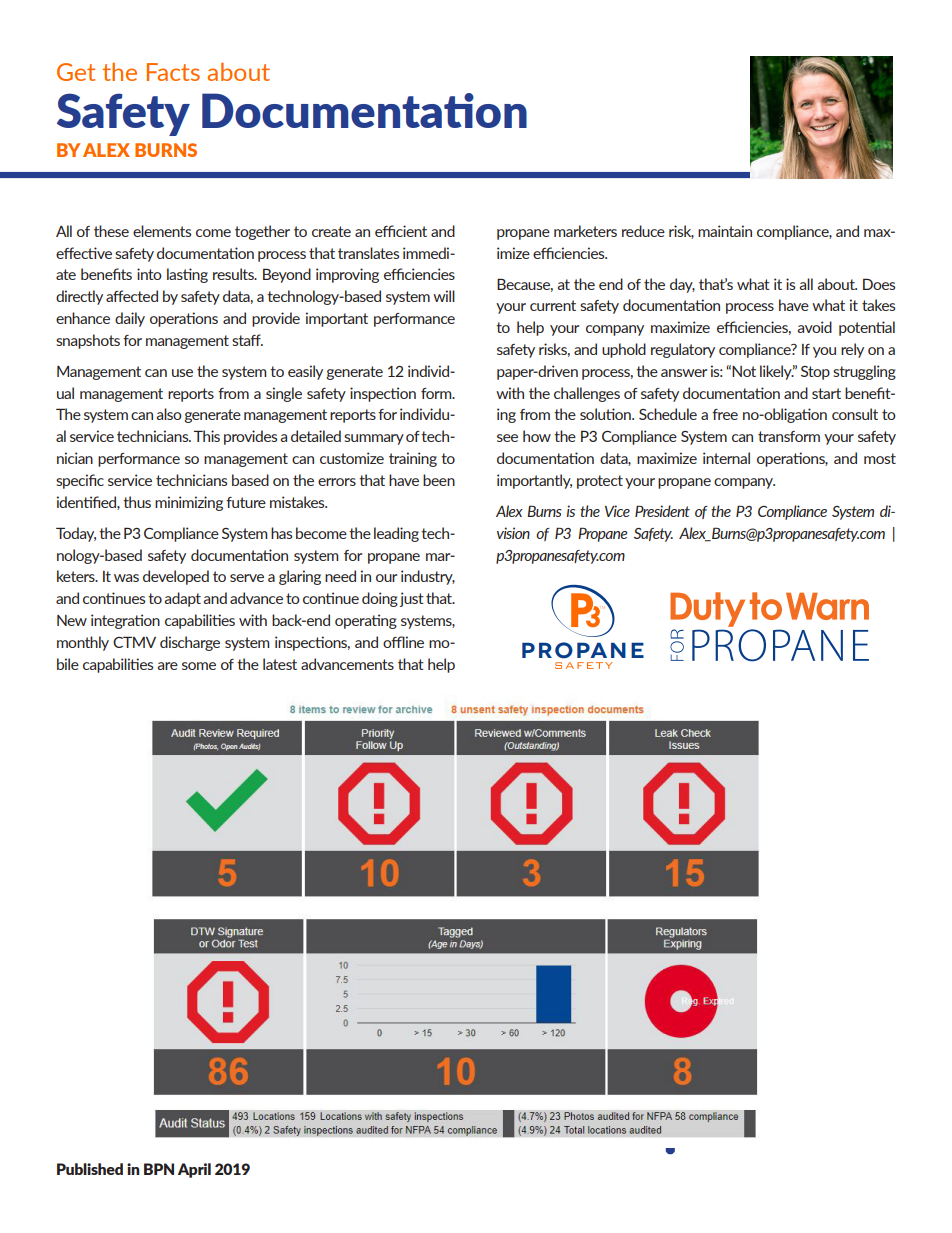 The width and height of the page is (952, 1233). Describe the element at coordinates (815, 373) in the page. I see `Stop` at that location.
